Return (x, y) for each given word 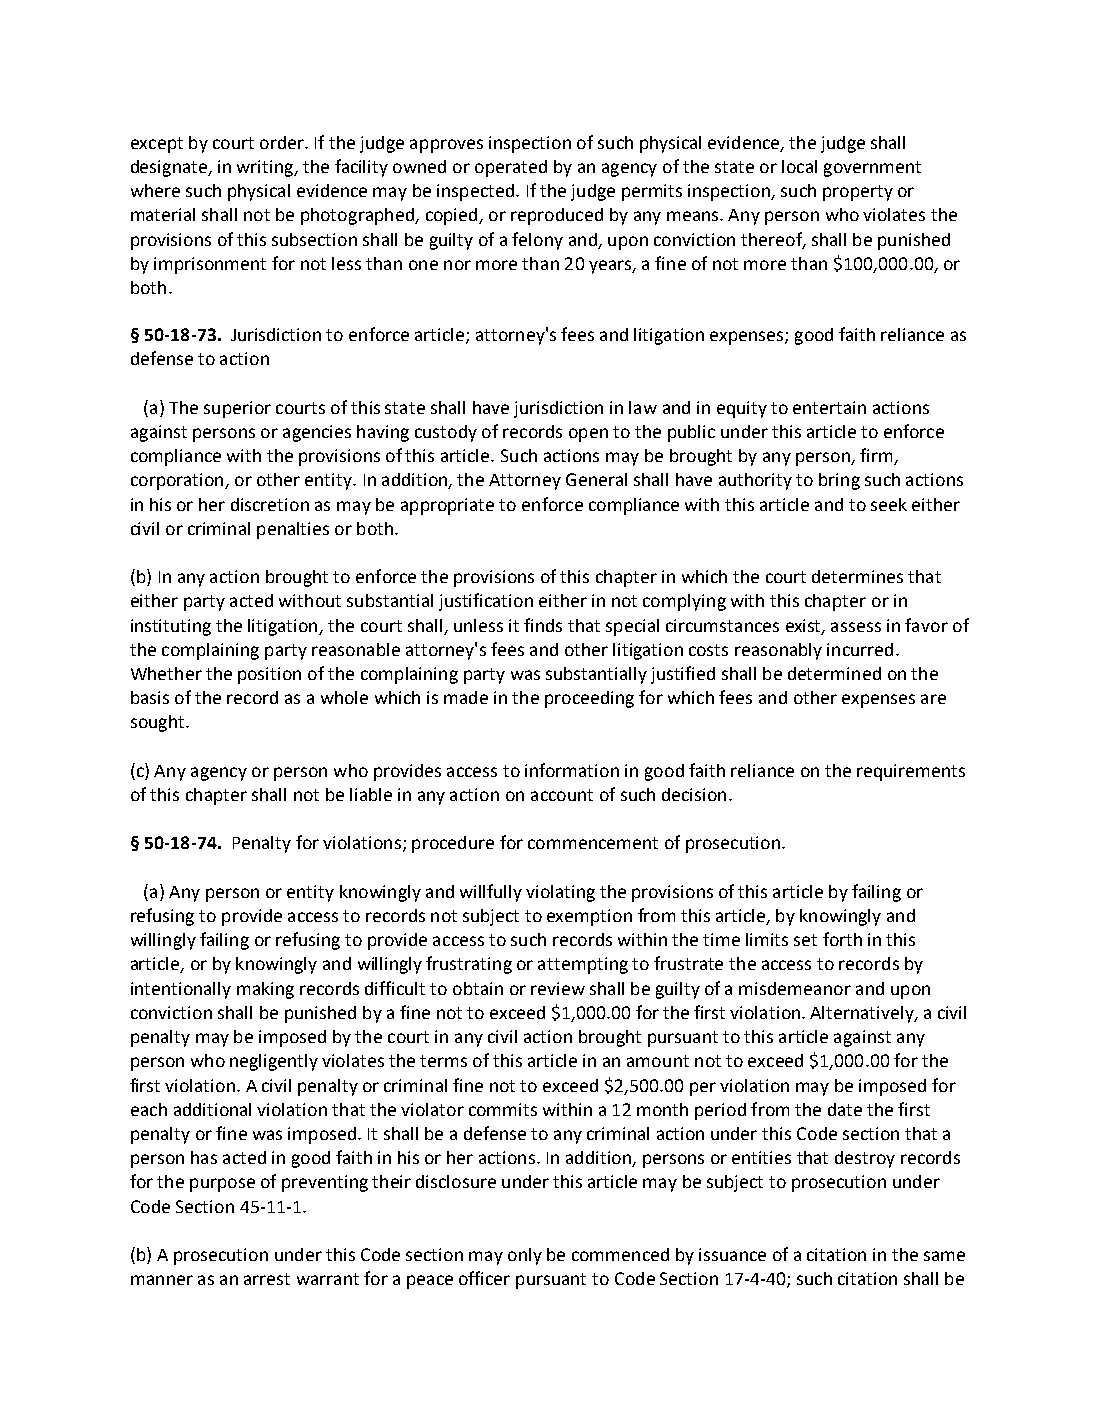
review (558, 988)
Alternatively (863, 1014)
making (265, 990)
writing (266, 168)
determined (834, 673)
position (269, 675)
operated (511, 168)
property (858, 193)
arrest (267, 1279)
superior (237, 409)
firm (877, 456)
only (525, 1256)
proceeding (589, 699)
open (588, 435)
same (944, 1256)
